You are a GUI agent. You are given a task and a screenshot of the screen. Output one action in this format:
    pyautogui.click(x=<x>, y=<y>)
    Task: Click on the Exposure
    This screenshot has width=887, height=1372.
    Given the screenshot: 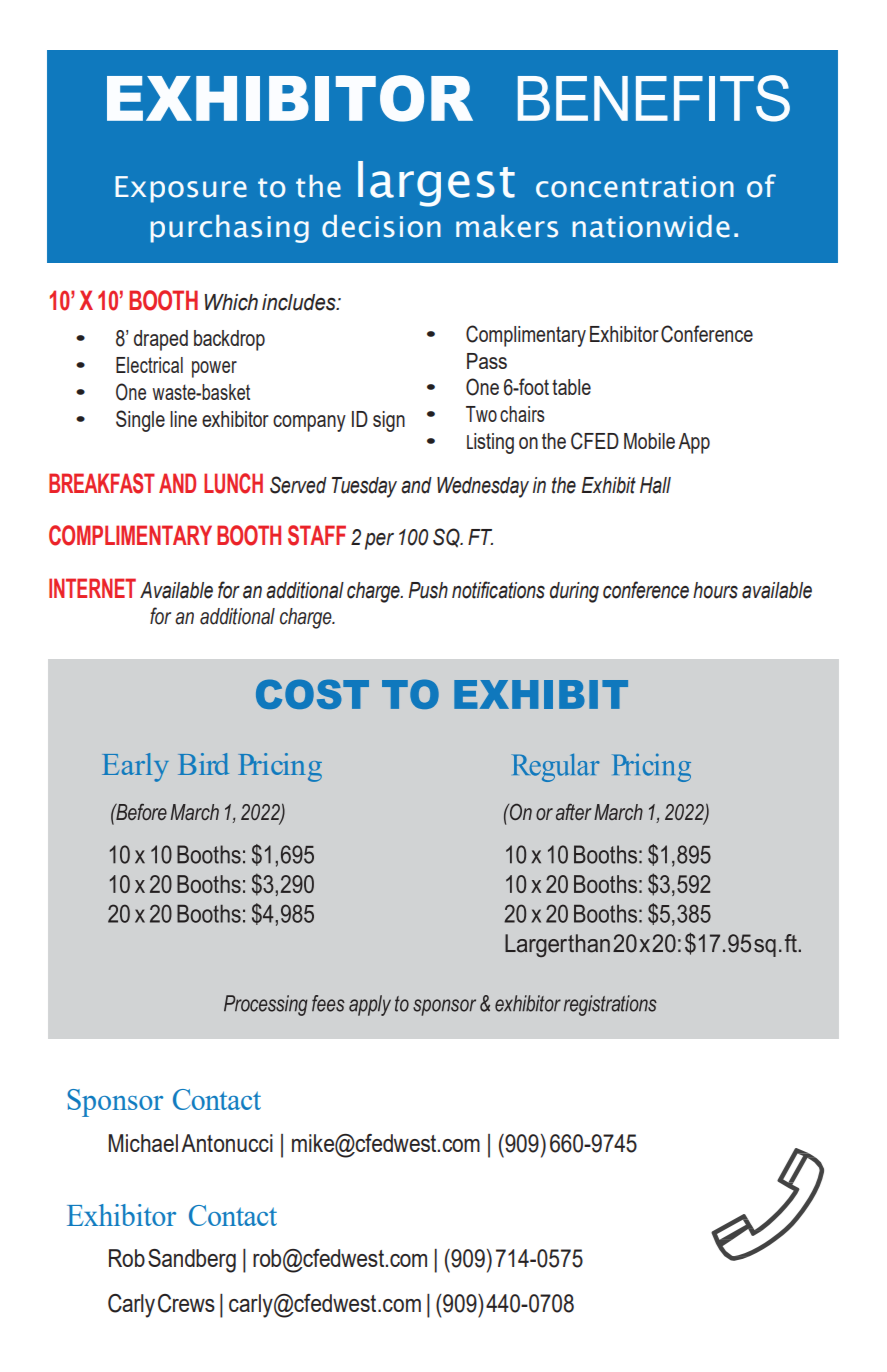 What is the action you would take?
    pyautogui.click(x=181, y=189)
